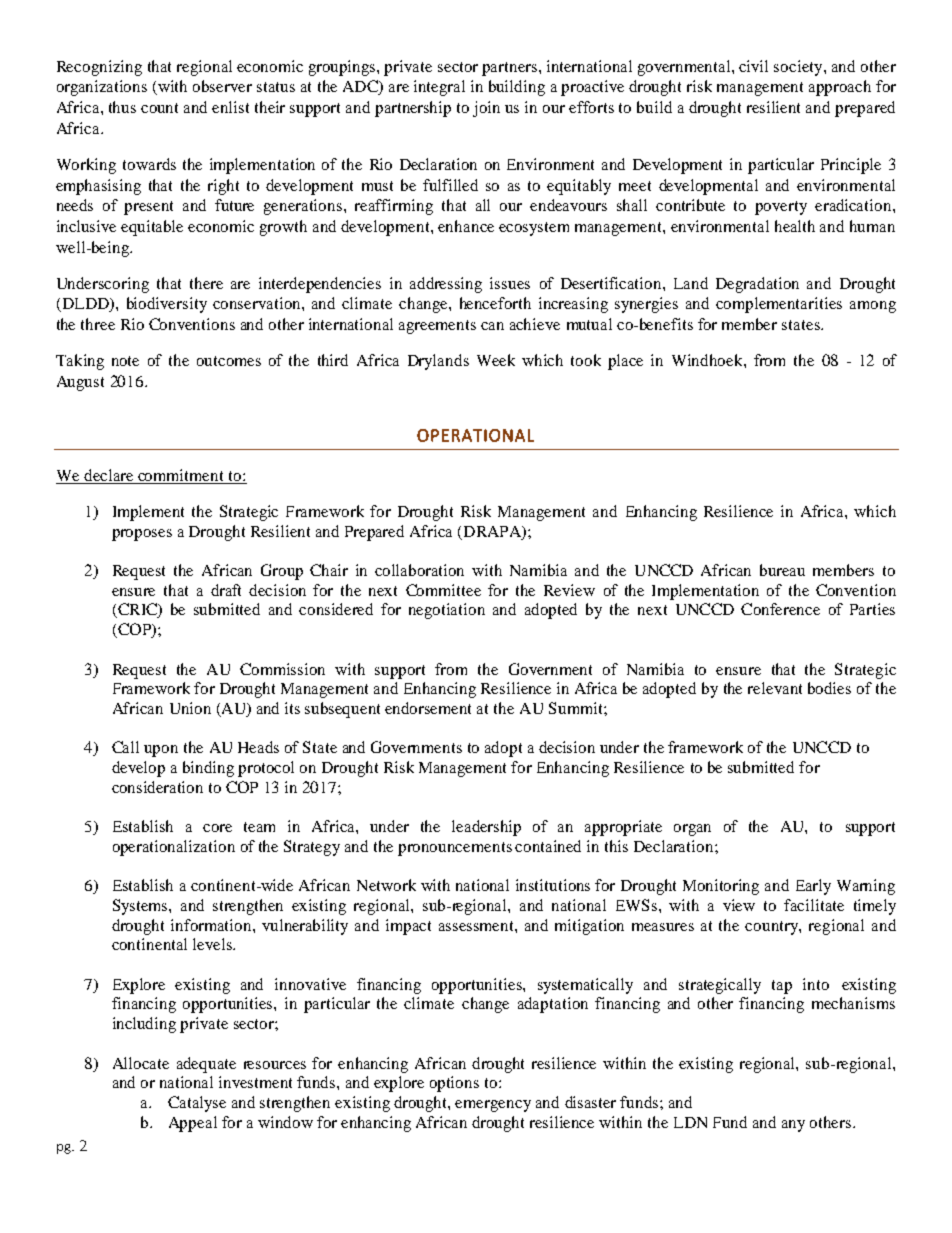 The width and height of the page is (952, 1233). Describe the element at coordinates (181, 476) in the page. I see `commitment` at that location.
